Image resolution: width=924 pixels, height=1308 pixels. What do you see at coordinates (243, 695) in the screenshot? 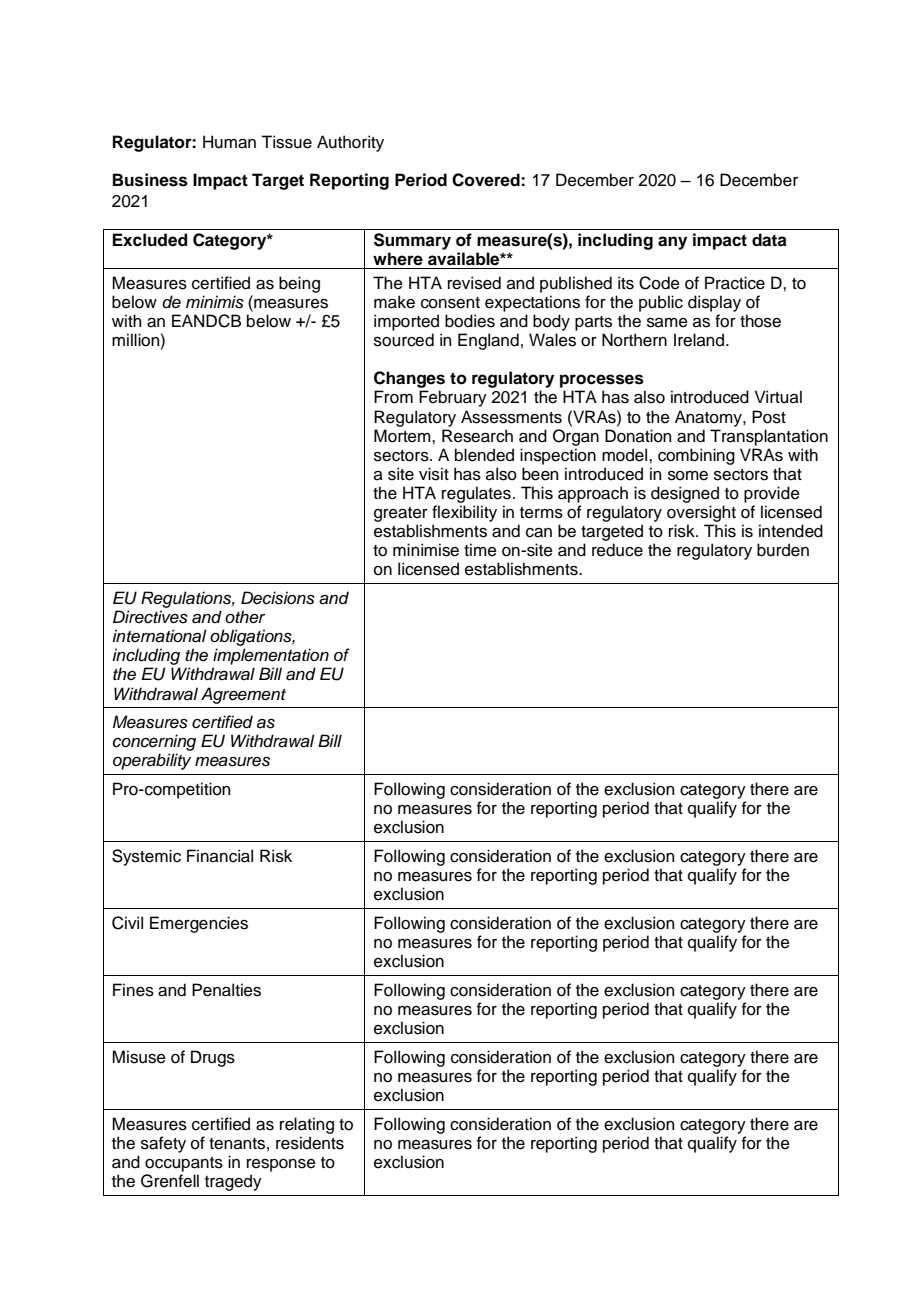
I see `Agreement` at bounding box center [243, 695].
